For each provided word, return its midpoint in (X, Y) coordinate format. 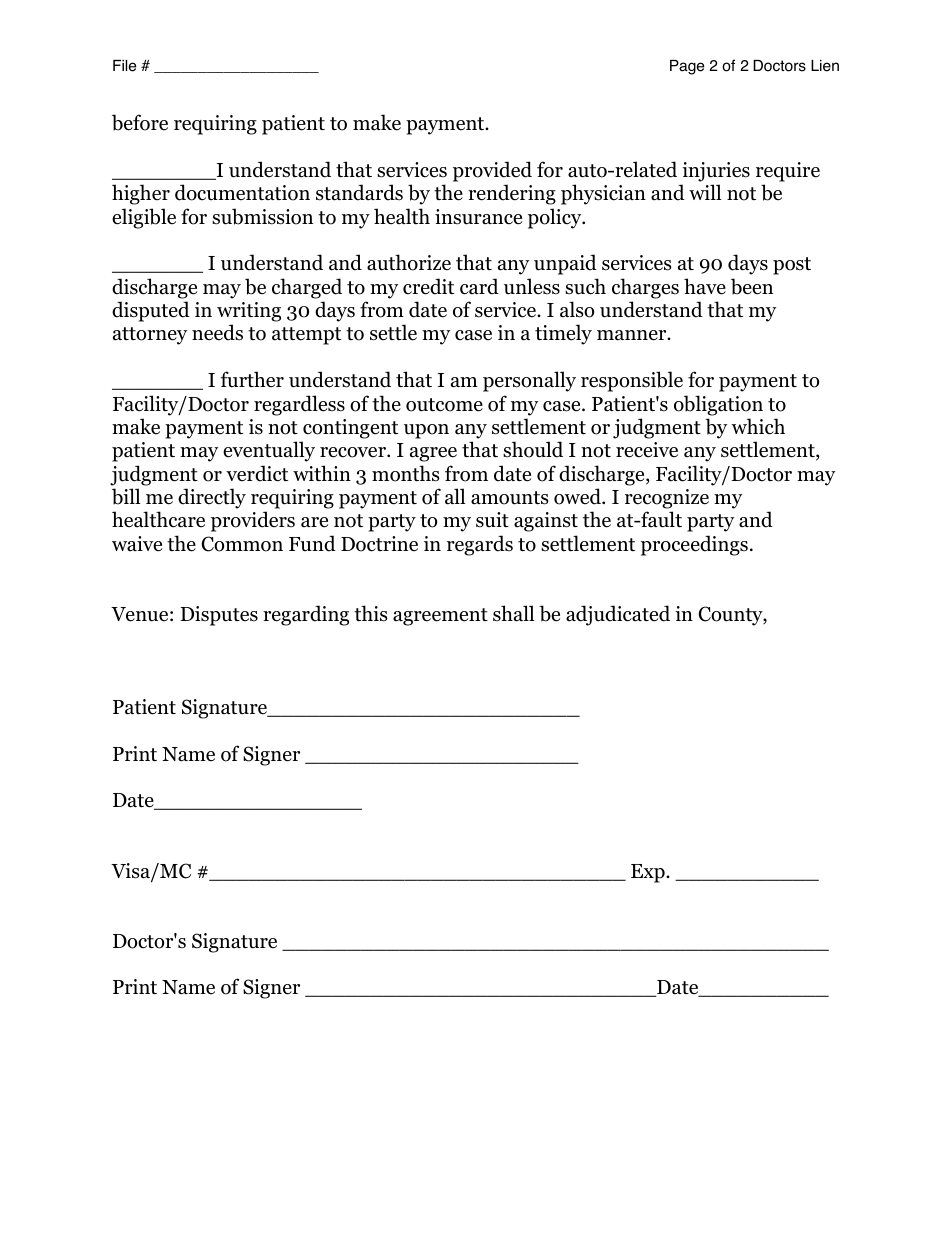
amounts (510, 498)
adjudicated (618, 615)
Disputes (219, 616)
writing (249, 312)
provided (492, 171)
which (758, 426)
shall (513, 613)
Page (687, 67)
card (479, 286)
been (752, 286)
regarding (306, 615)
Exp (649, 873)
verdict (257, 473)
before (140, 122)
